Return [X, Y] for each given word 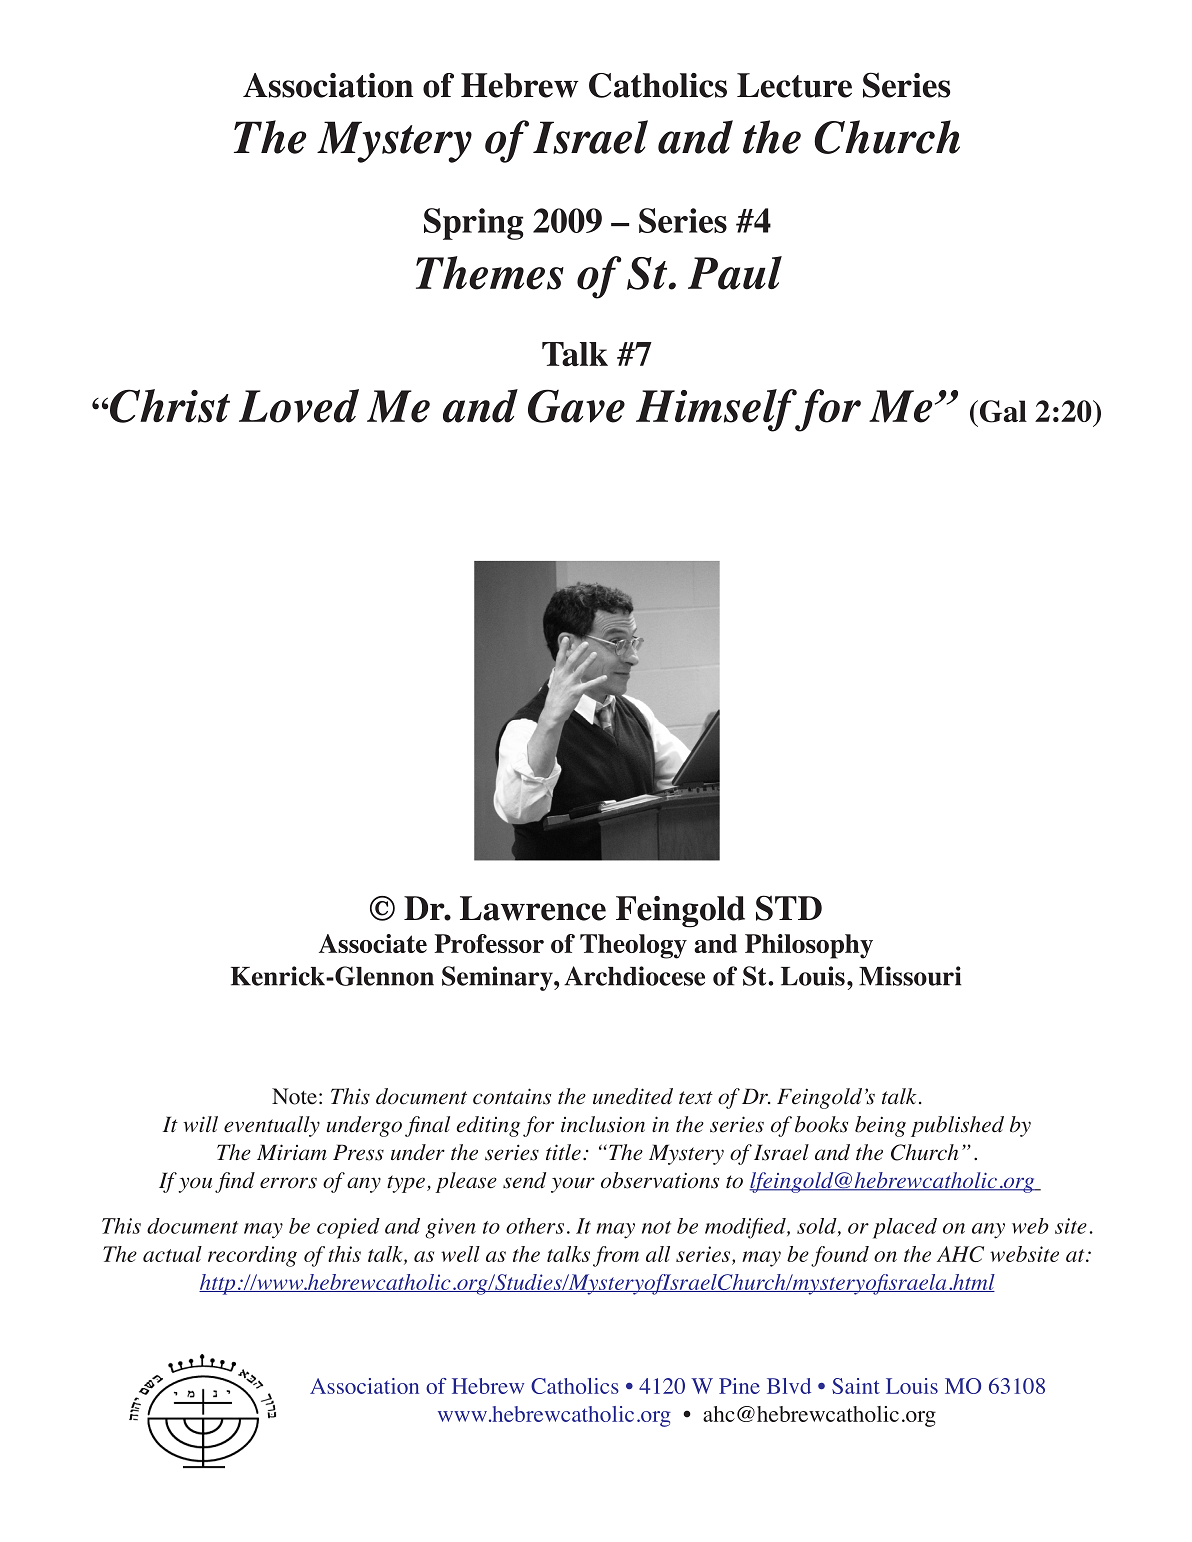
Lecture [794, 85]
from [616, 1256]
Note [294, 1096]
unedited [633, 1096]
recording [252, 1256]
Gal [1002, 411]
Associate [373, 943]
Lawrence [533, 908]
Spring [474, 224]
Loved [299, 406]
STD [789, 908]
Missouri [910, 976]
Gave [576, 406]
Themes [490, 273]
